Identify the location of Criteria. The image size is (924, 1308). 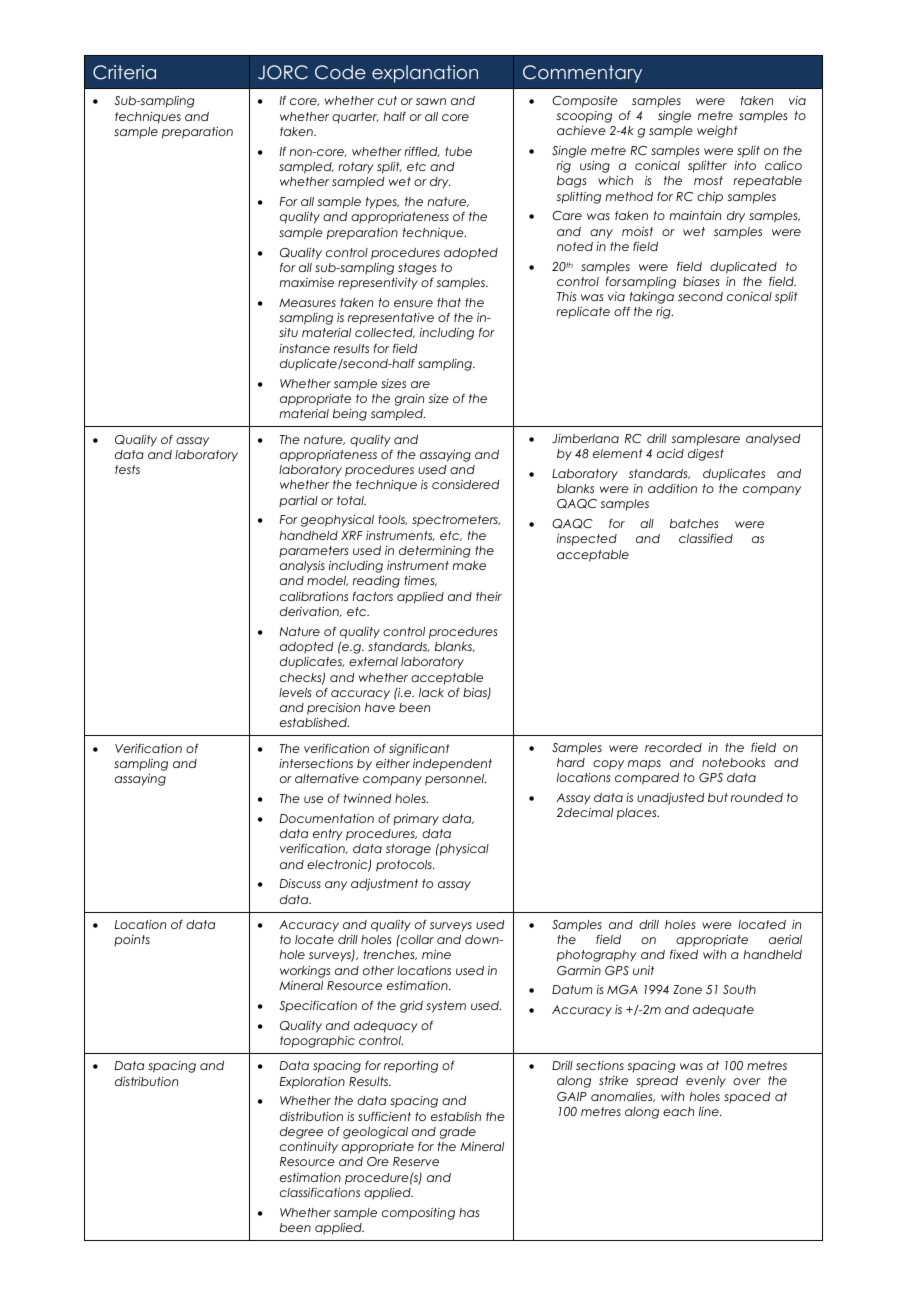
(124, 72).
